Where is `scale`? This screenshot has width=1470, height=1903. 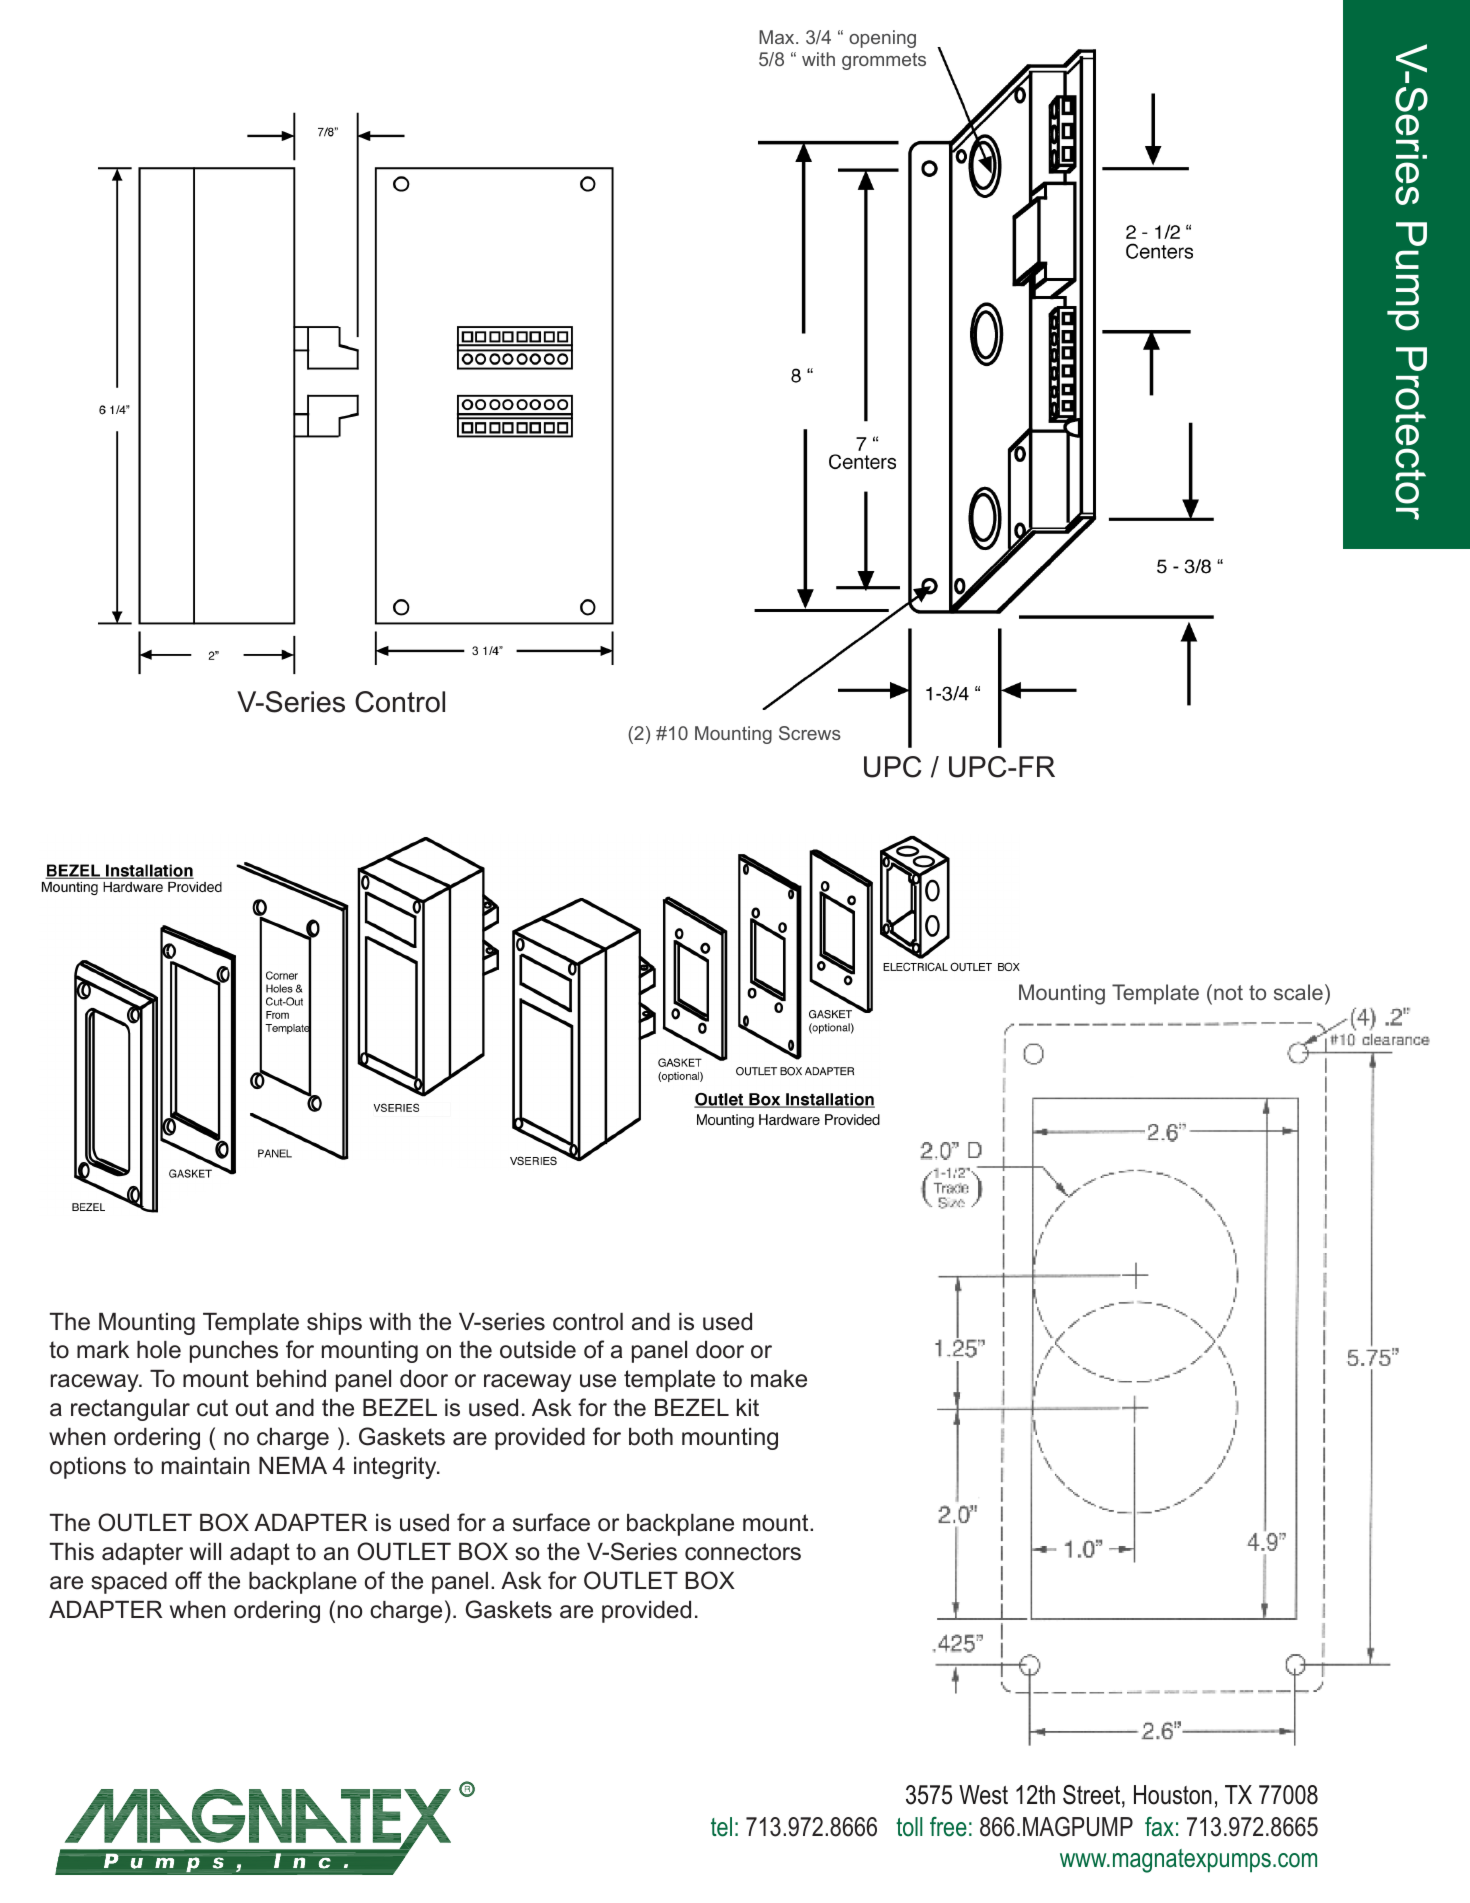 scale is located at coordinates (1298, 992).
